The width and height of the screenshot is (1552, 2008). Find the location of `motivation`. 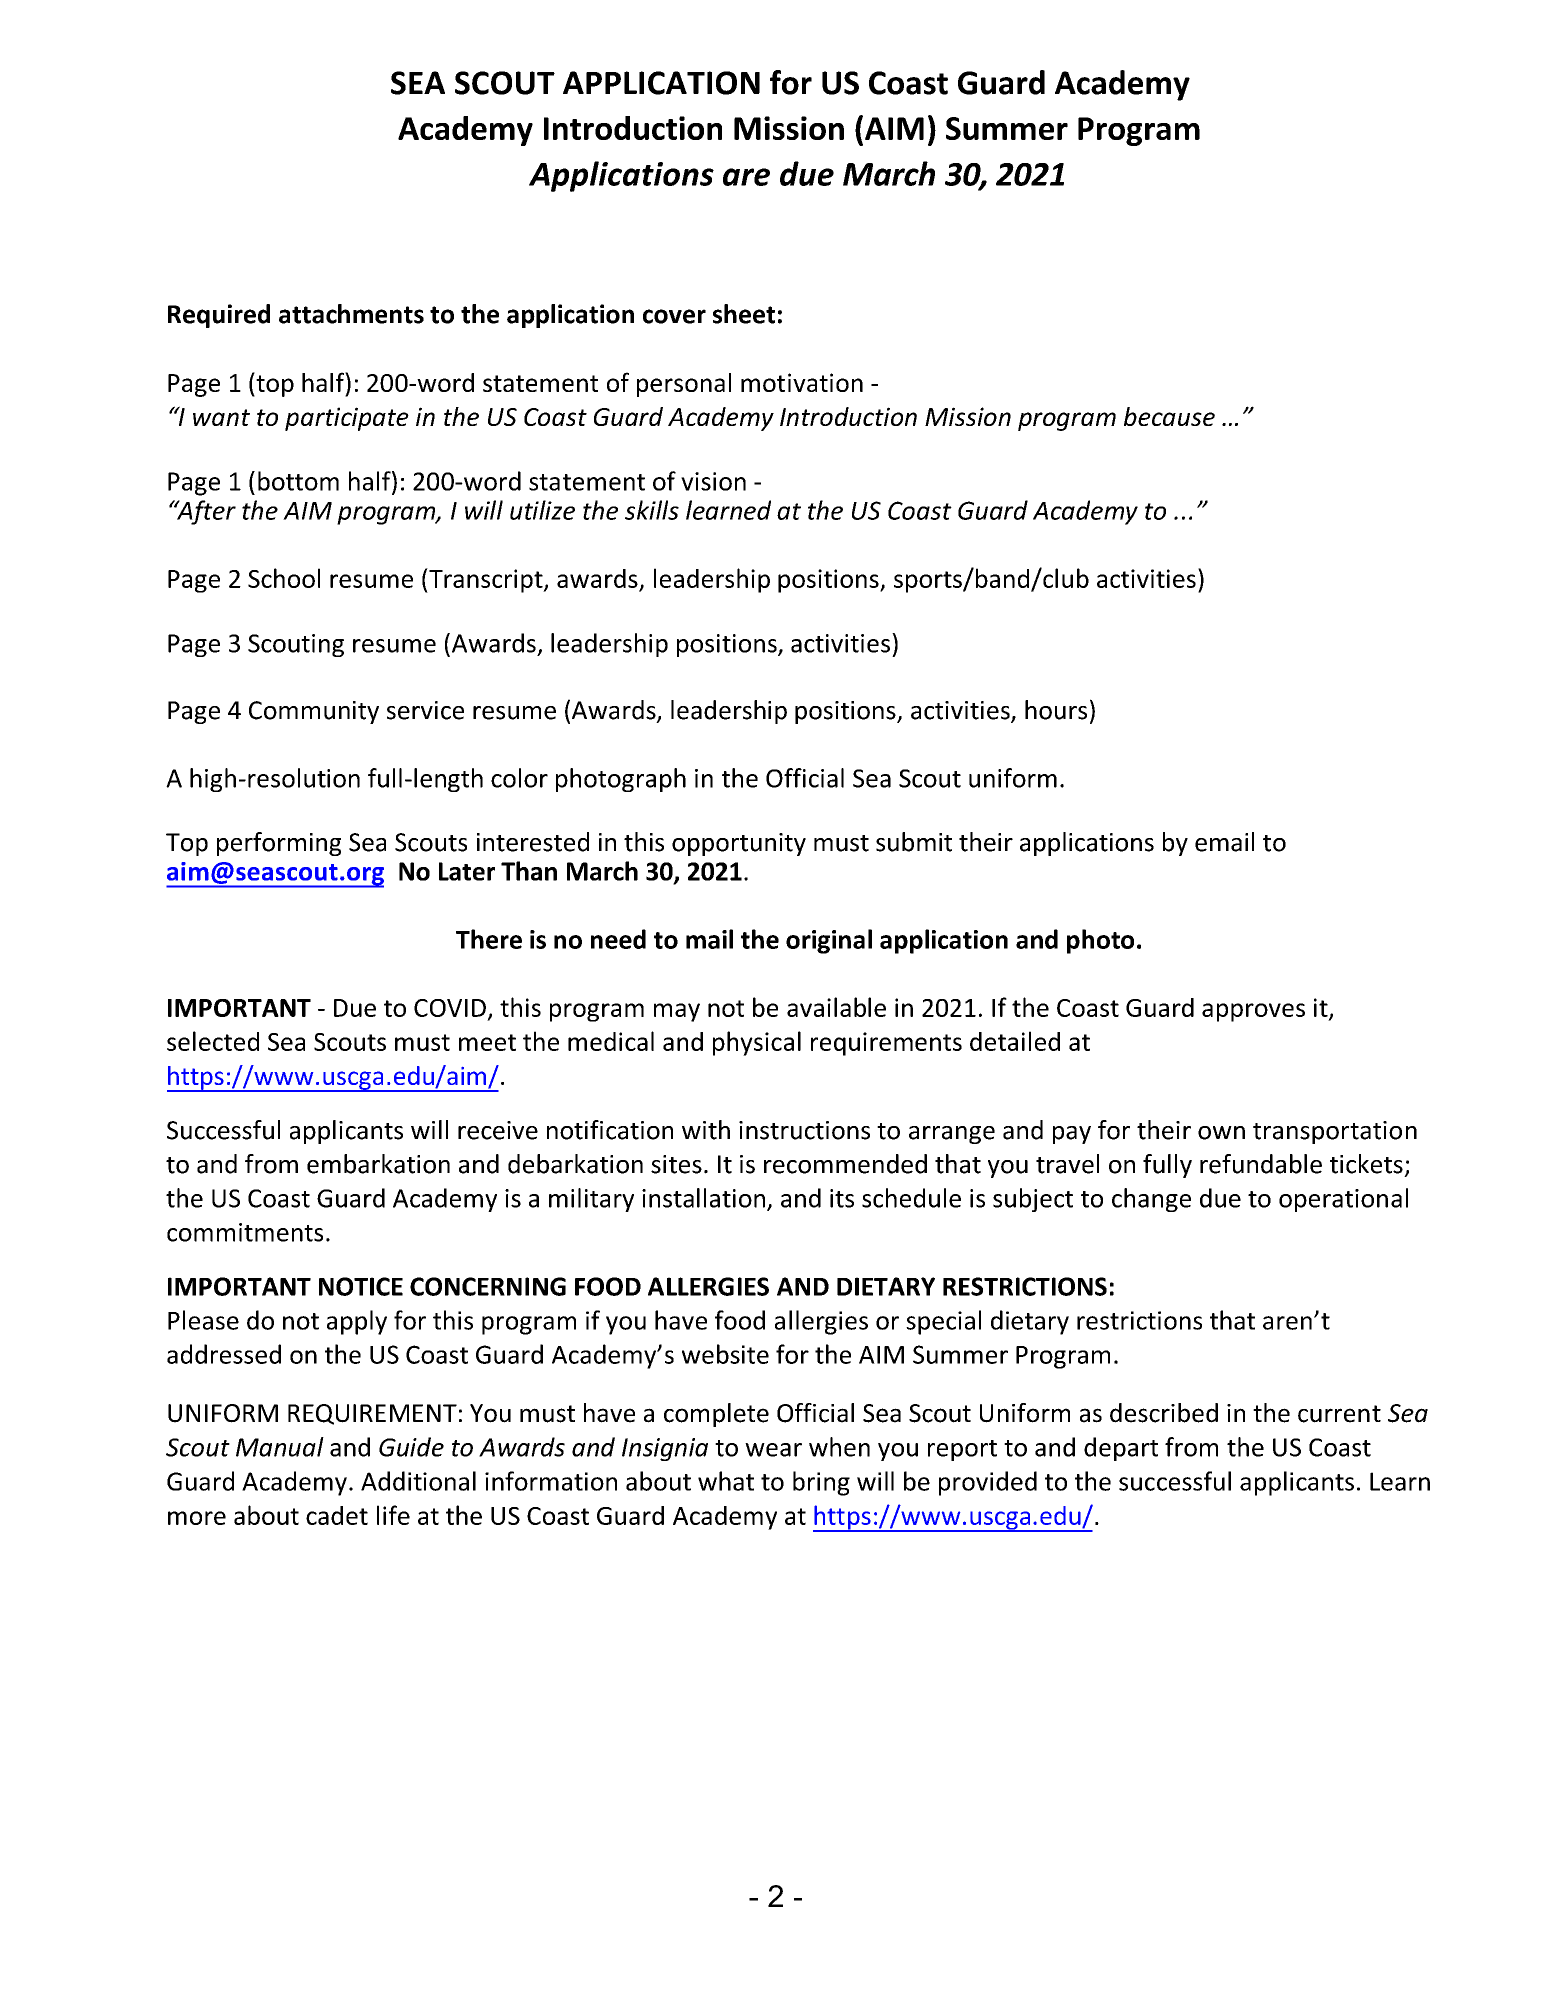

motivation is located at coordinates (802, 382).
